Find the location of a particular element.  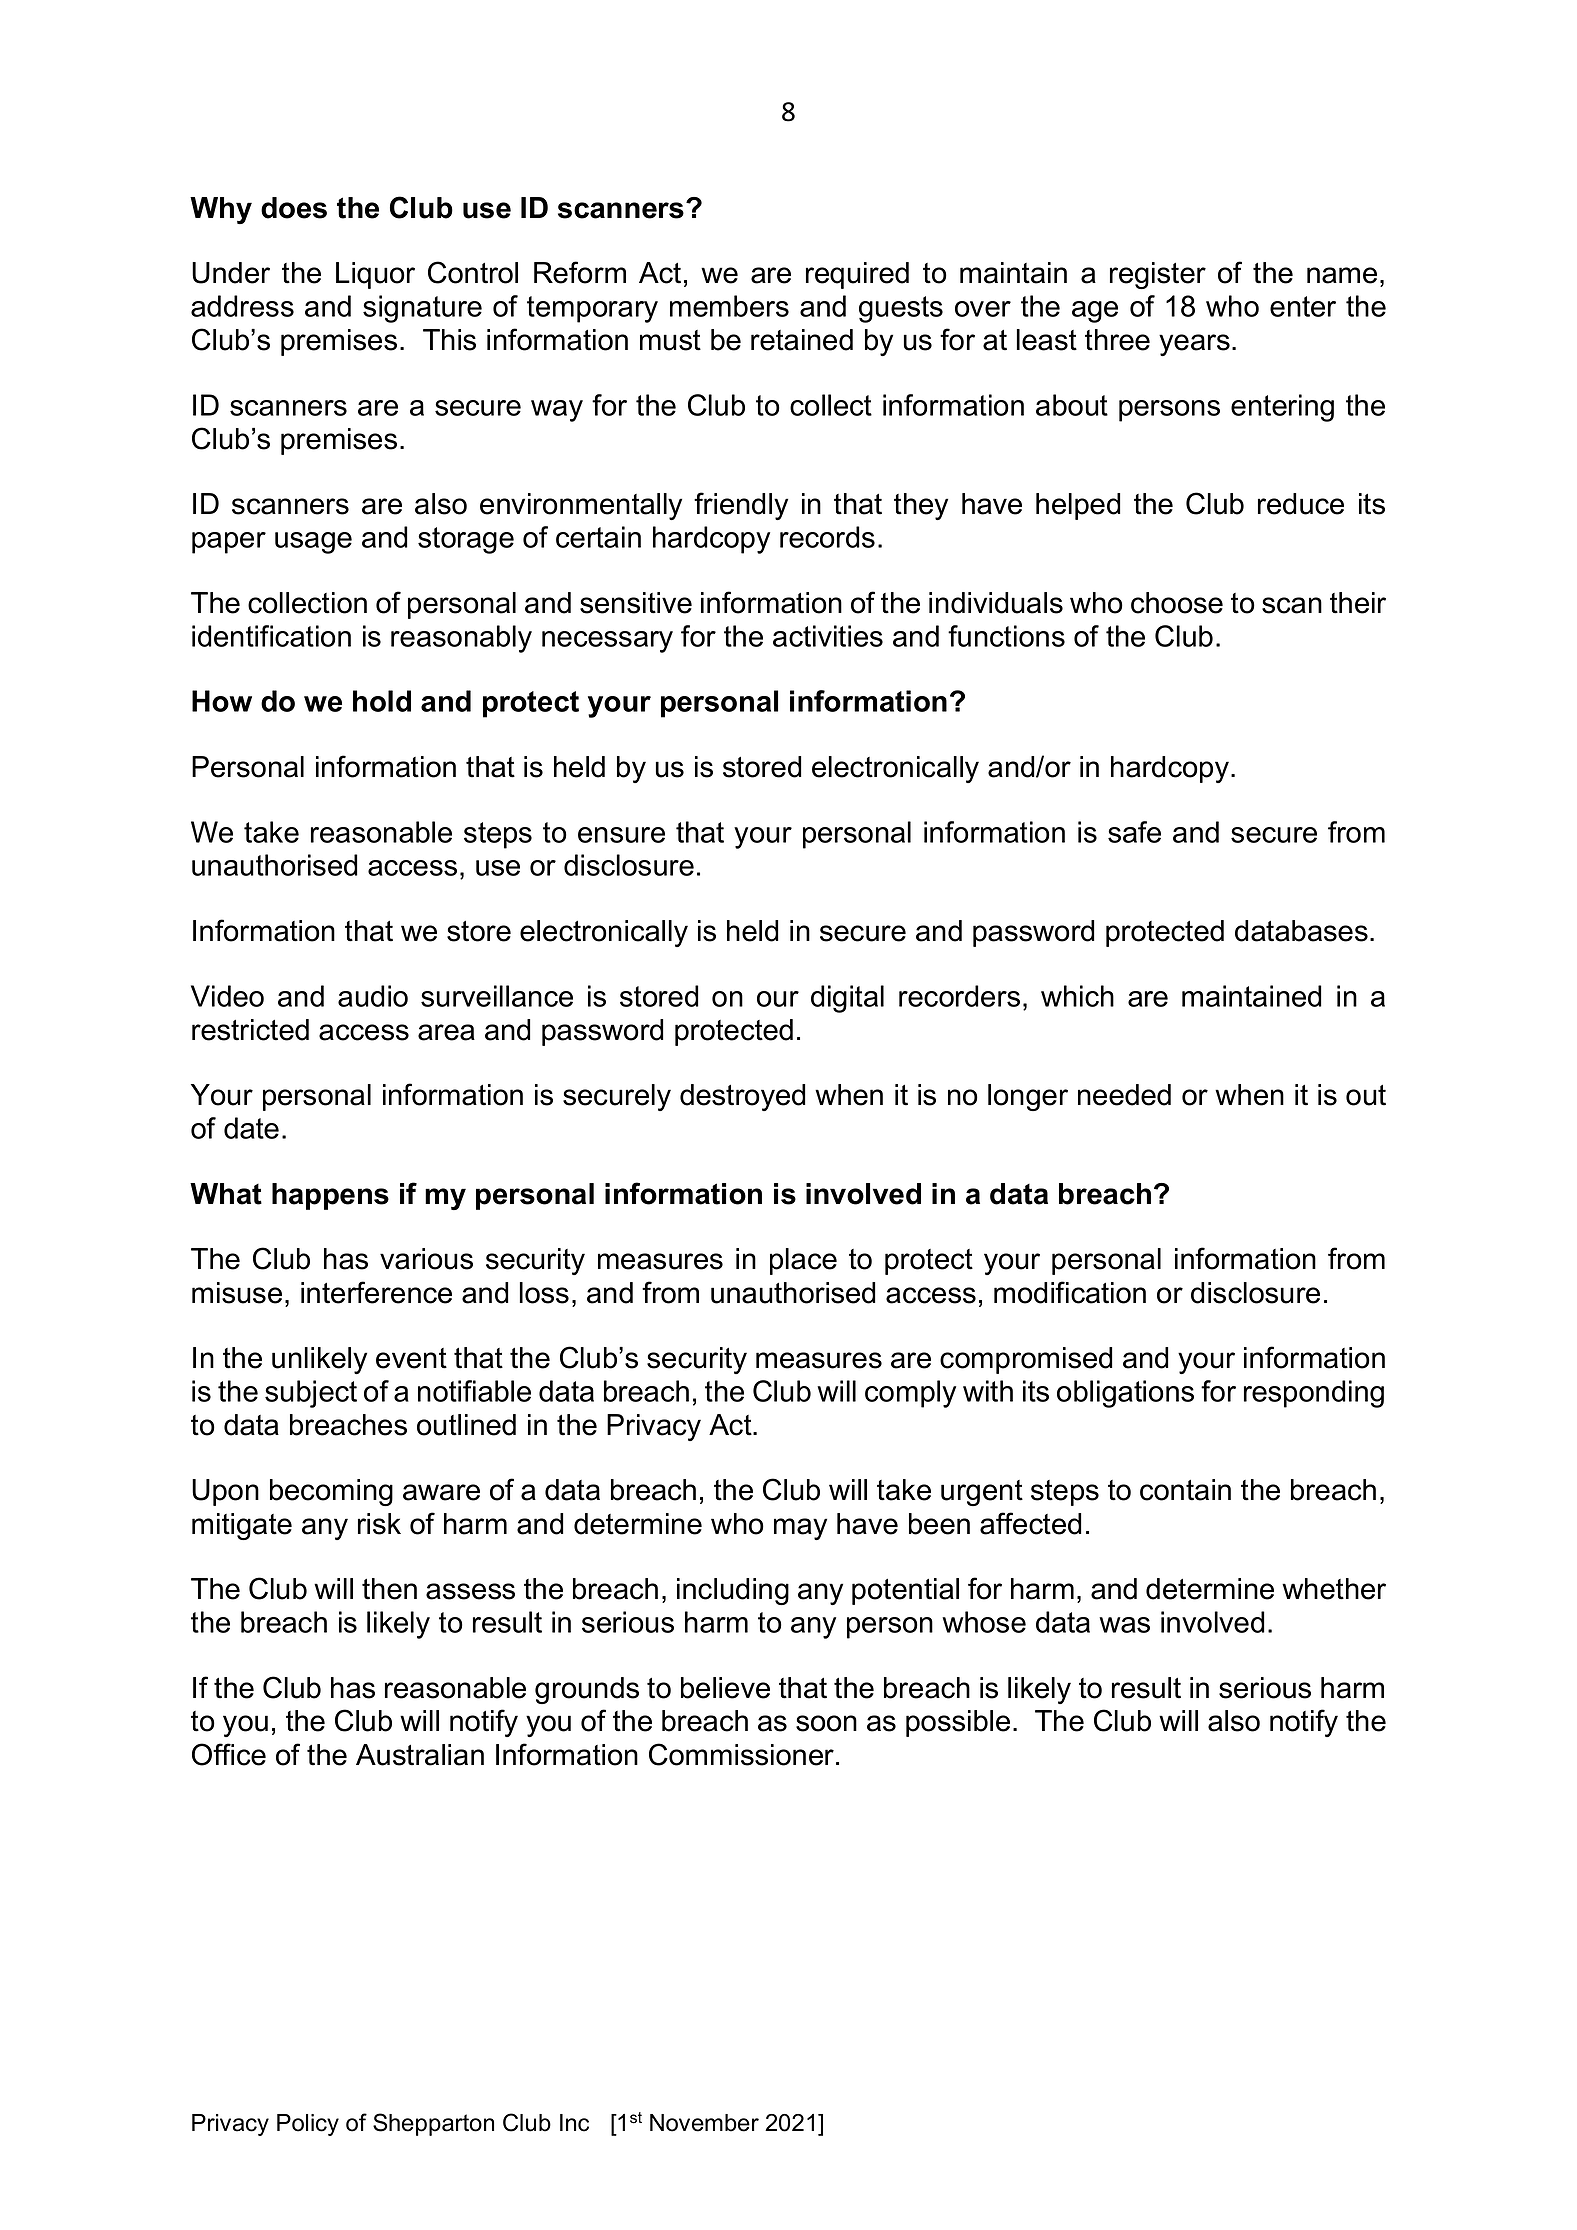

required is located at coordinates (857, 275).
